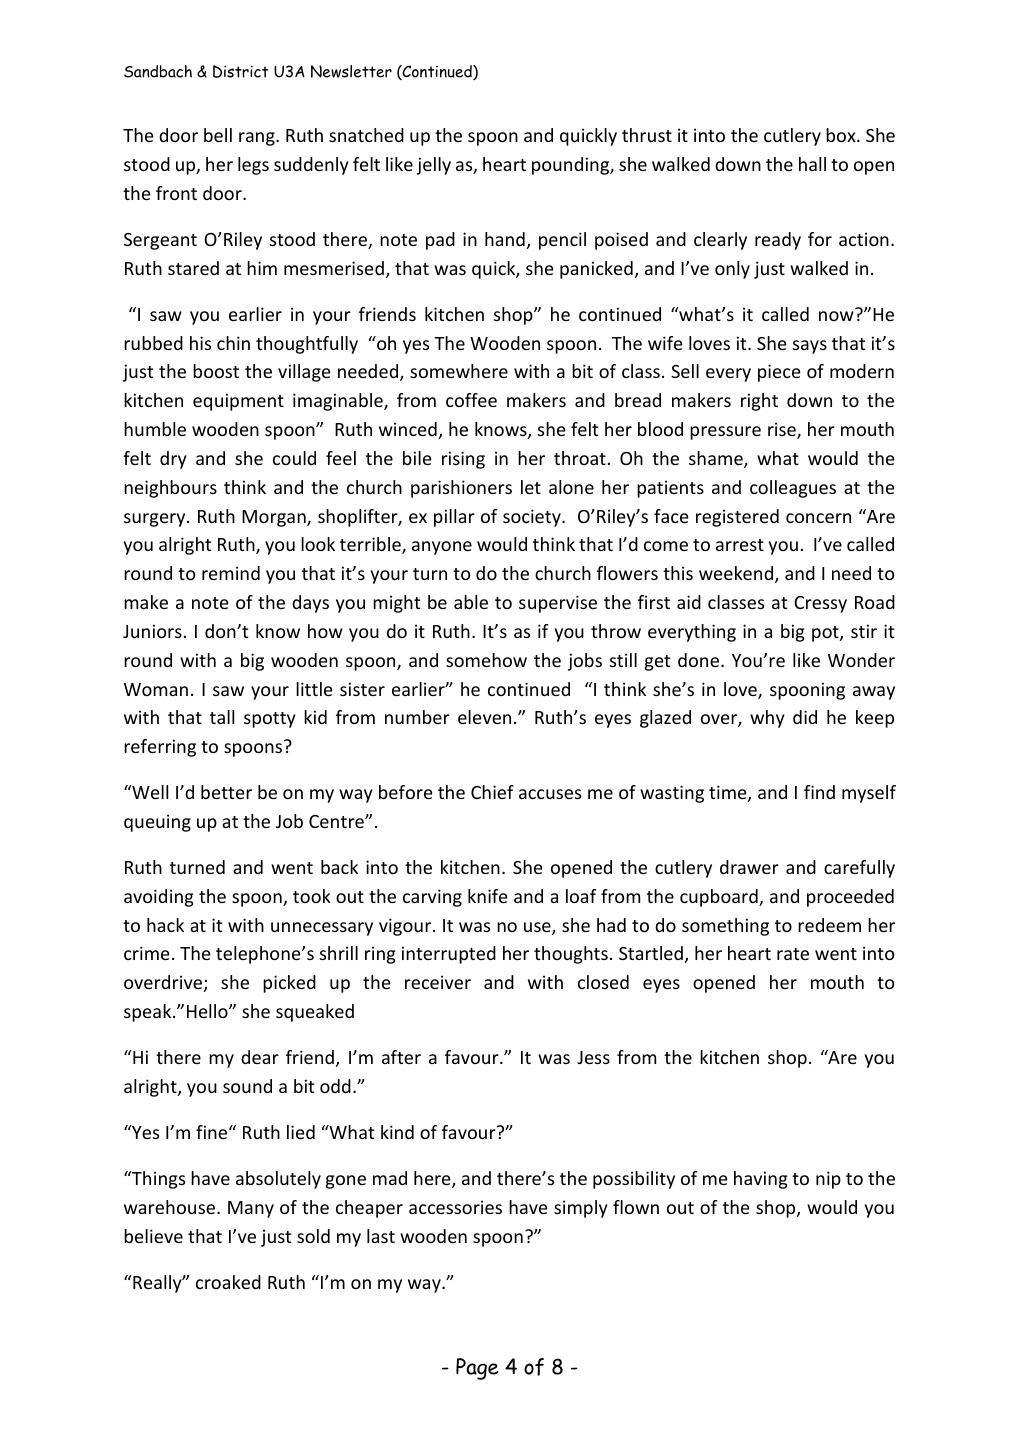 The width and height of the screenshot is (1019, 1441). Describe the element at coordinates (238, 402) in the screenshot. I see `equipment` at that location.
